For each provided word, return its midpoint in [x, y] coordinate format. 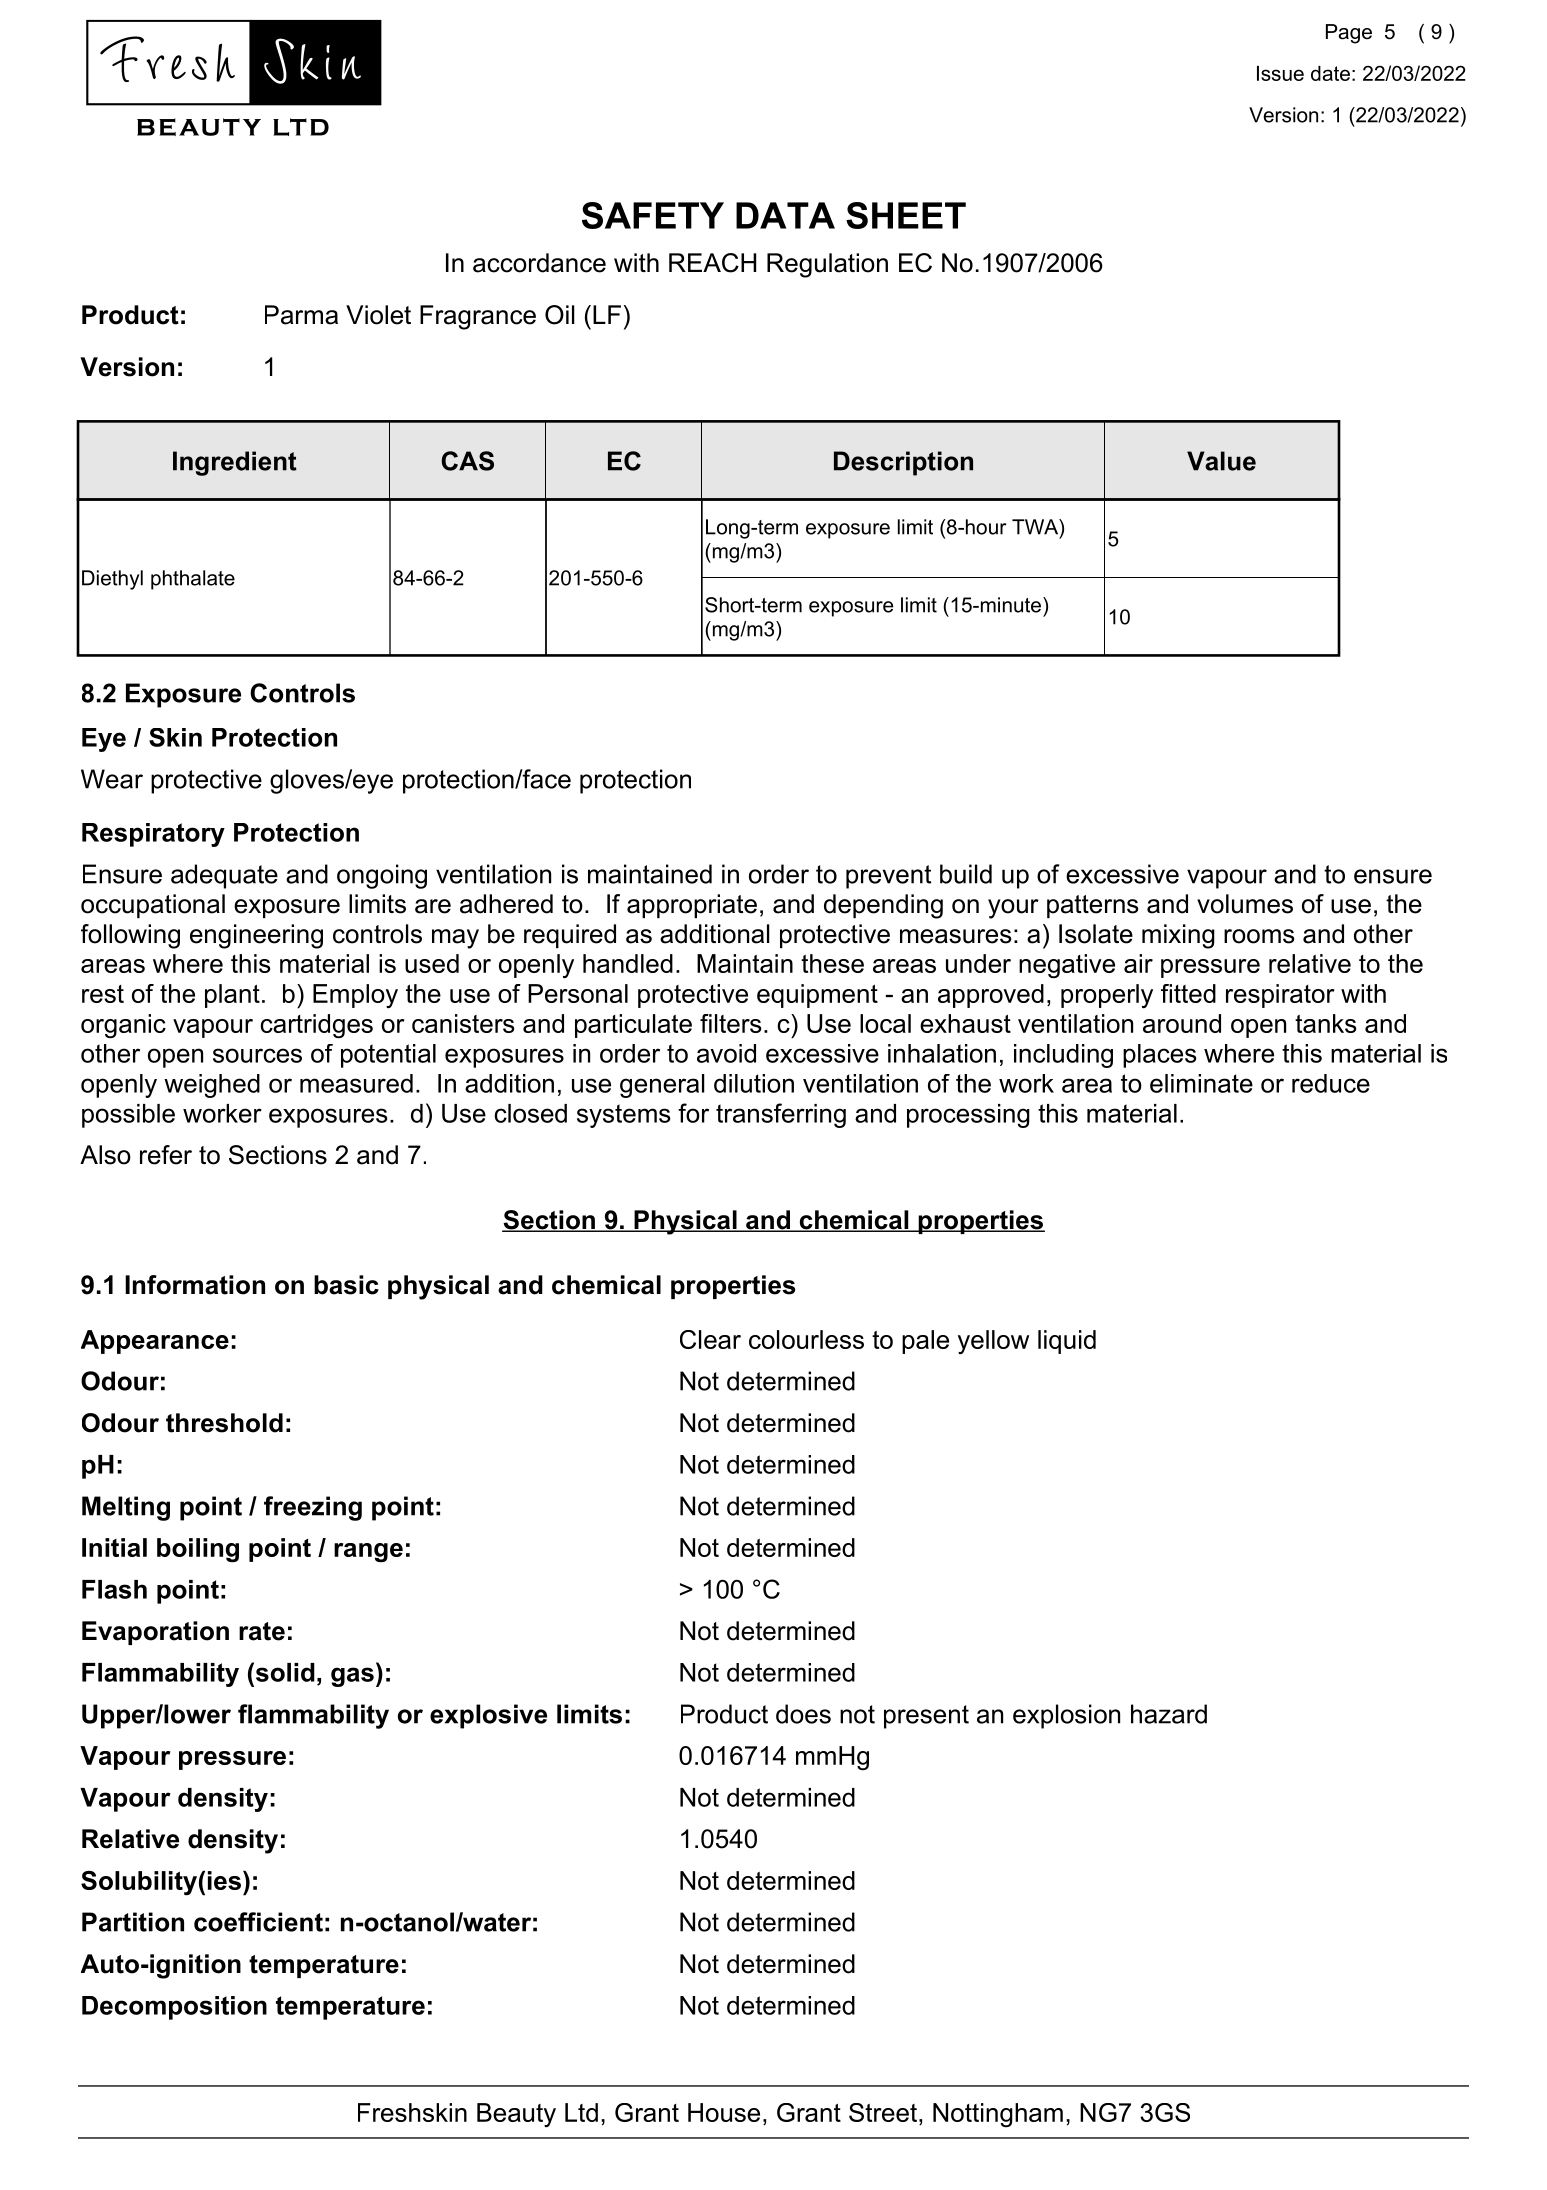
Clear [710, 1339]
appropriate [692, 906]
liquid [1067, 1342]
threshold [224, 1423]
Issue [1280, 73]
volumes [1245, 904]
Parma [301, 315]
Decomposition [174, 2008]
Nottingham [998, 2115]
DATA [785, 215]
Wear [112, 779]
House [724, 2112]
